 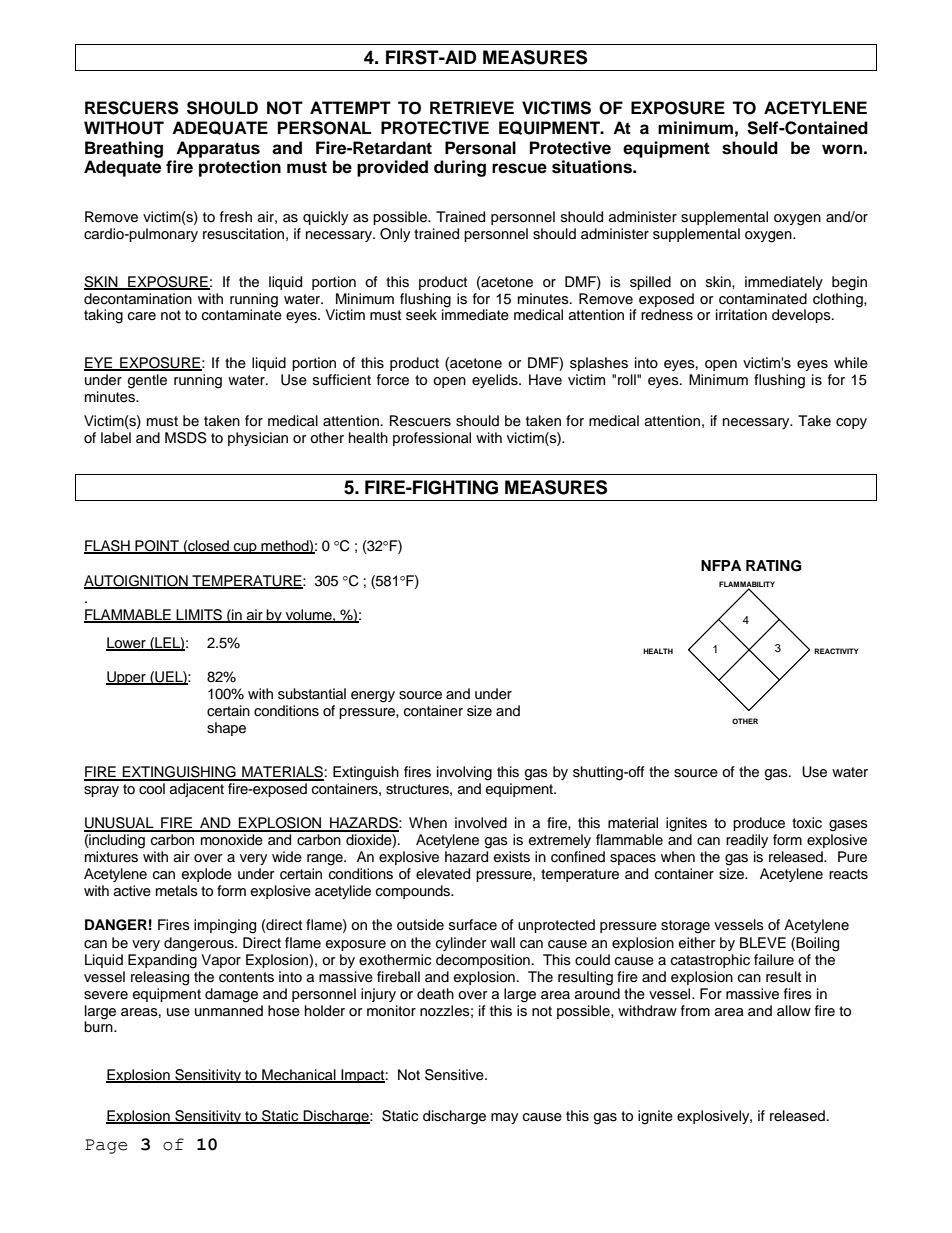 What do you see at coordinates (106, 1146) in the document?
I see `Page` at bounding box center [106, 1146].
